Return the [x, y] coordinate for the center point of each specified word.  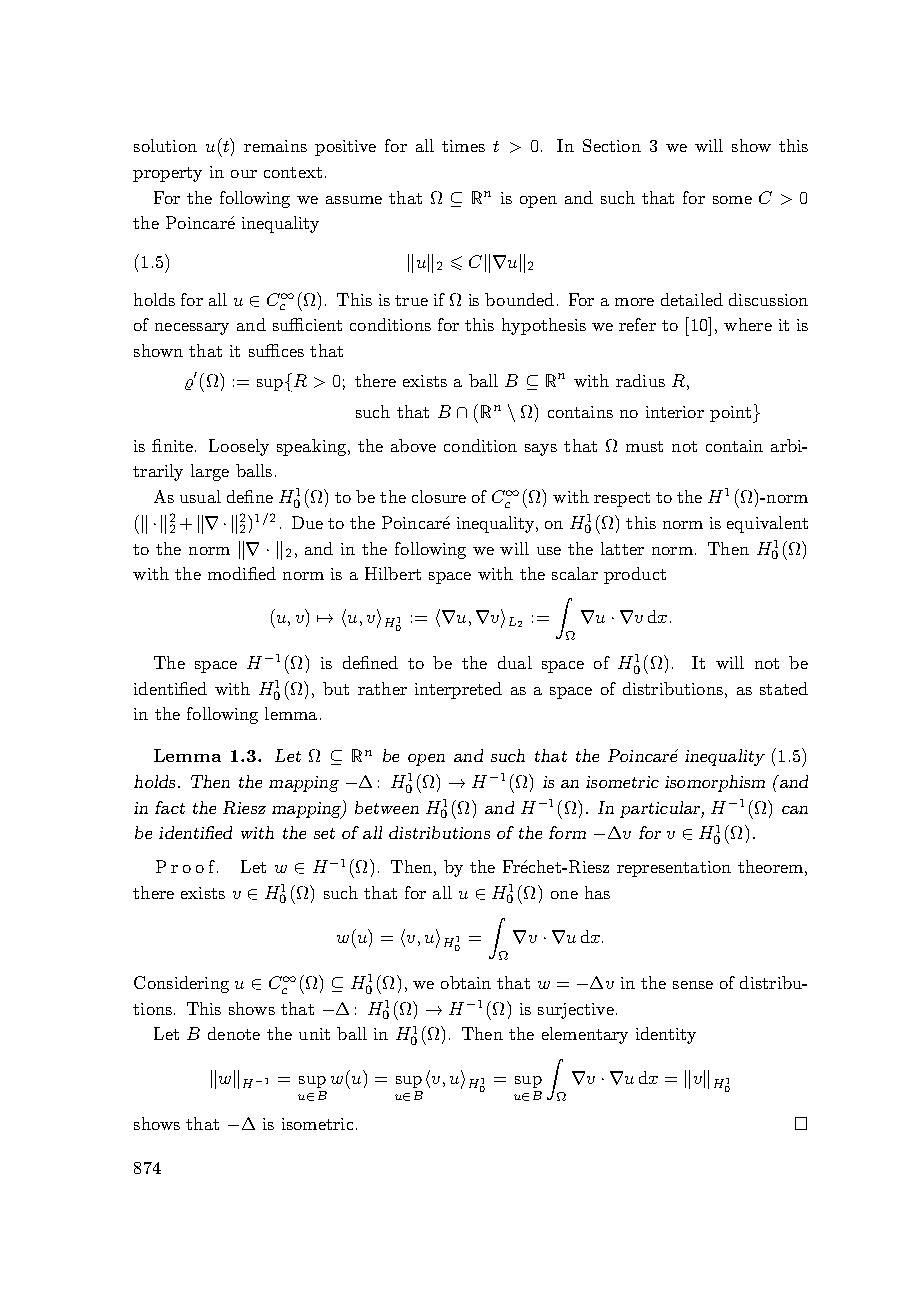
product [635, 575]
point [730, 414]
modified [242, 573]
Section [612, 145]
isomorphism [715, 783]
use [549, 551]
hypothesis [544, 326]
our [244, 174]
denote [234, 1033]
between [387, 807]
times [463, 146]
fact [170, 807]
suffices [276, 350]
